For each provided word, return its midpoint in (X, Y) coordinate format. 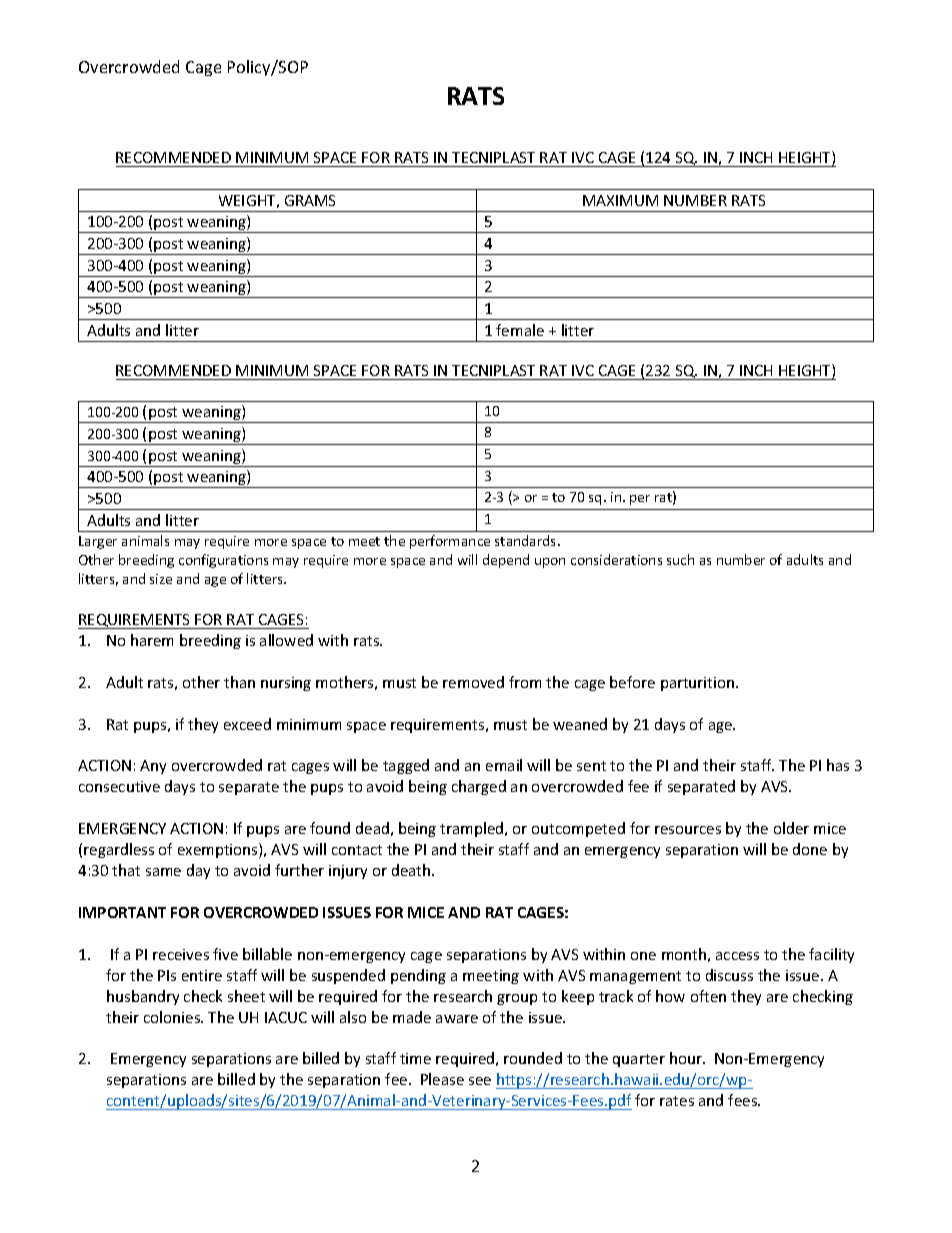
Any (153, 767)
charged (479, 787)
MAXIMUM (620, 200)
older (791, 828)
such (680, 559)
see (480, 1081)
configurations (223, 561)
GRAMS (310, 200)
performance (450, 542)
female (520, 330)
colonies (173, 1017)
